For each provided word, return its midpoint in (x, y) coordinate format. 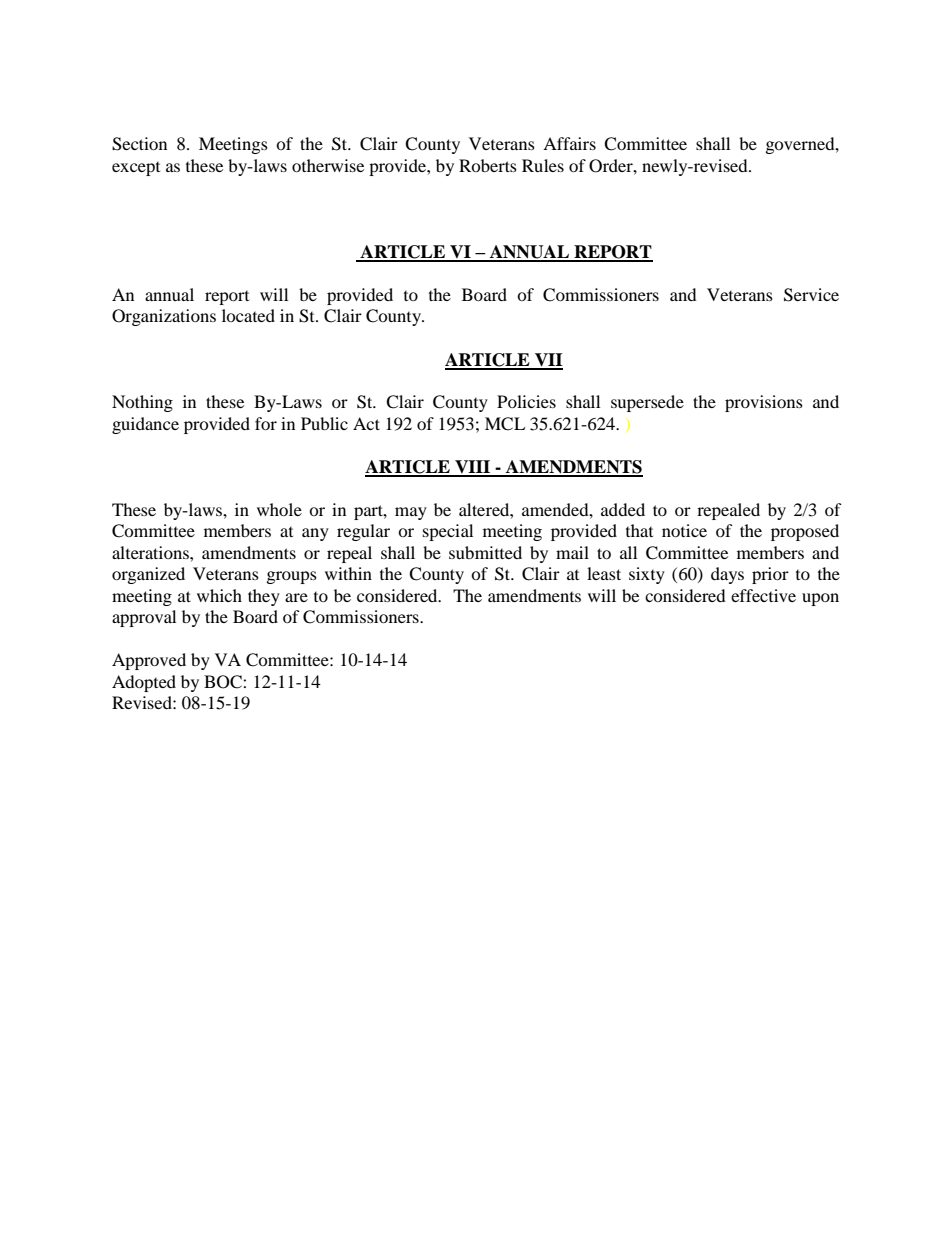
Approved (149, 661)
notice (684, 530)
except (136, 169)
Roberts (488, 165)
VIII (473, 468)
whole (279, 509)
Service (811, 295)
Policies (526, 401)
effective (763, 595)
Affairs (569, 143)
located (248, 315)
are (296, 597)
